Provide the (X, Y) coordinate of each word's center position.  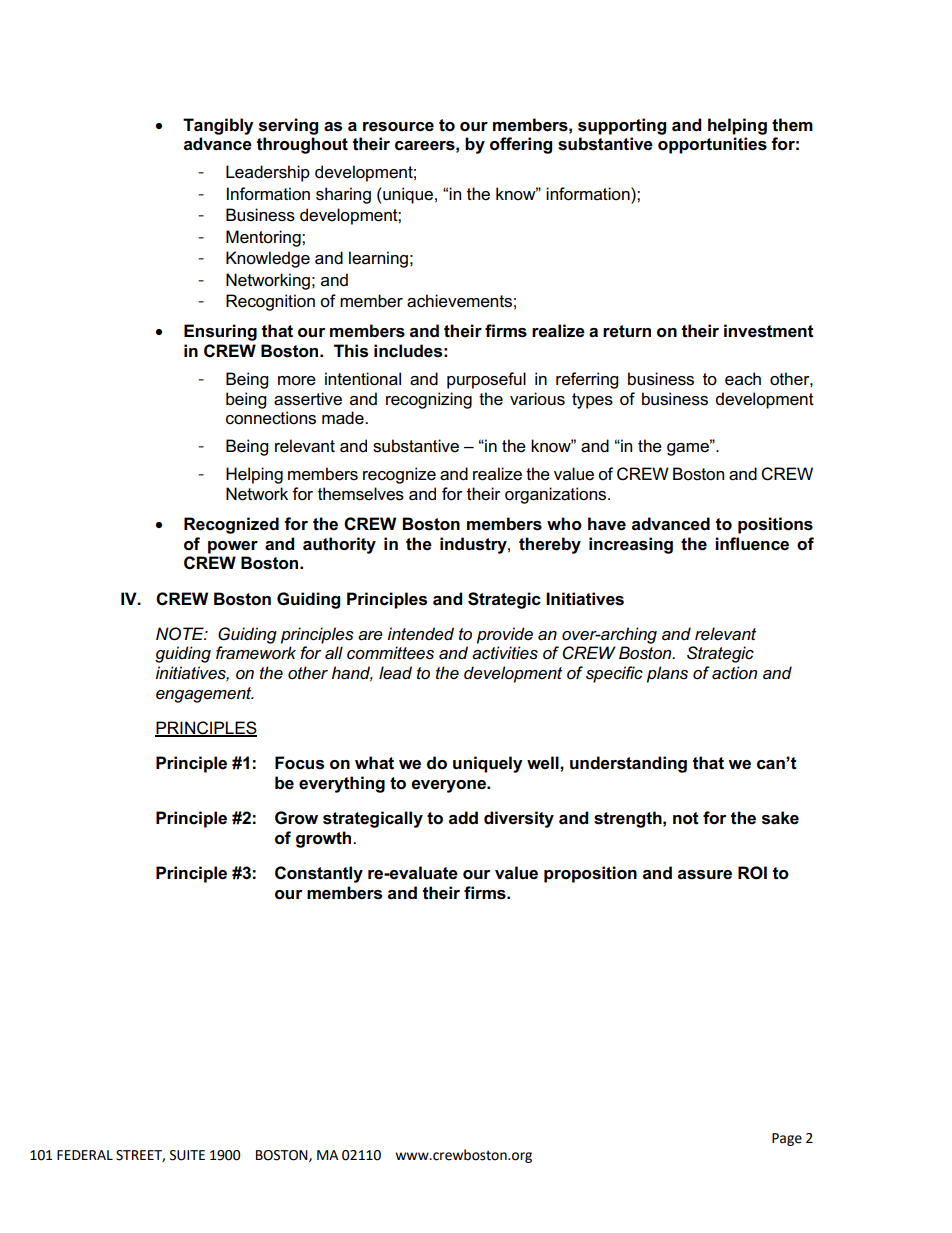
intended (421, 634)
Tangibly (218, 126)
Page (787, 1139)
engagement (205, 695)
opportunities (712, 145)
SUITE (187, 1155)
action (734, 673)
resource (398, 127)
